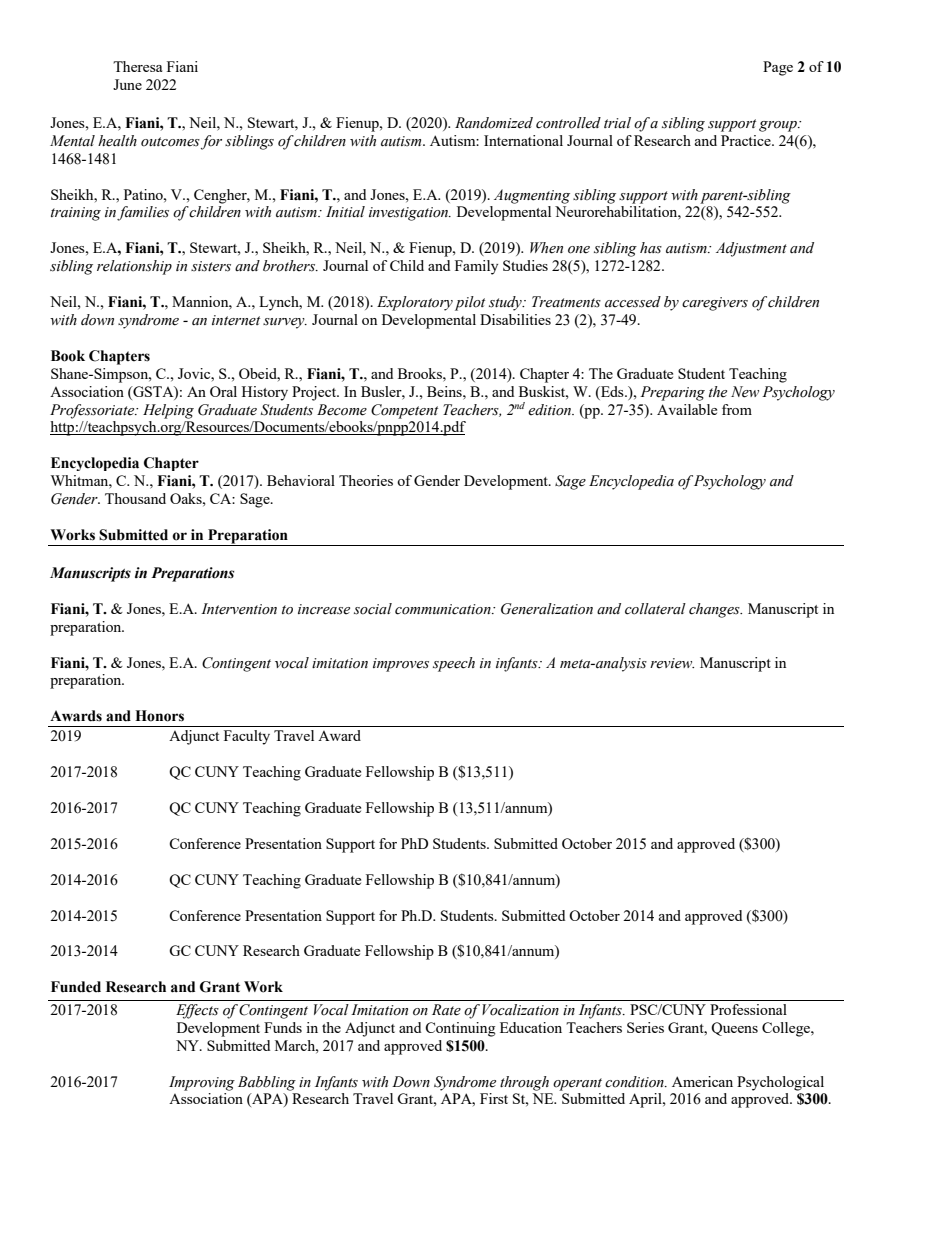  Describe the element at coordinates (444, 609) in the screenshot. I see `communication` at that location.
